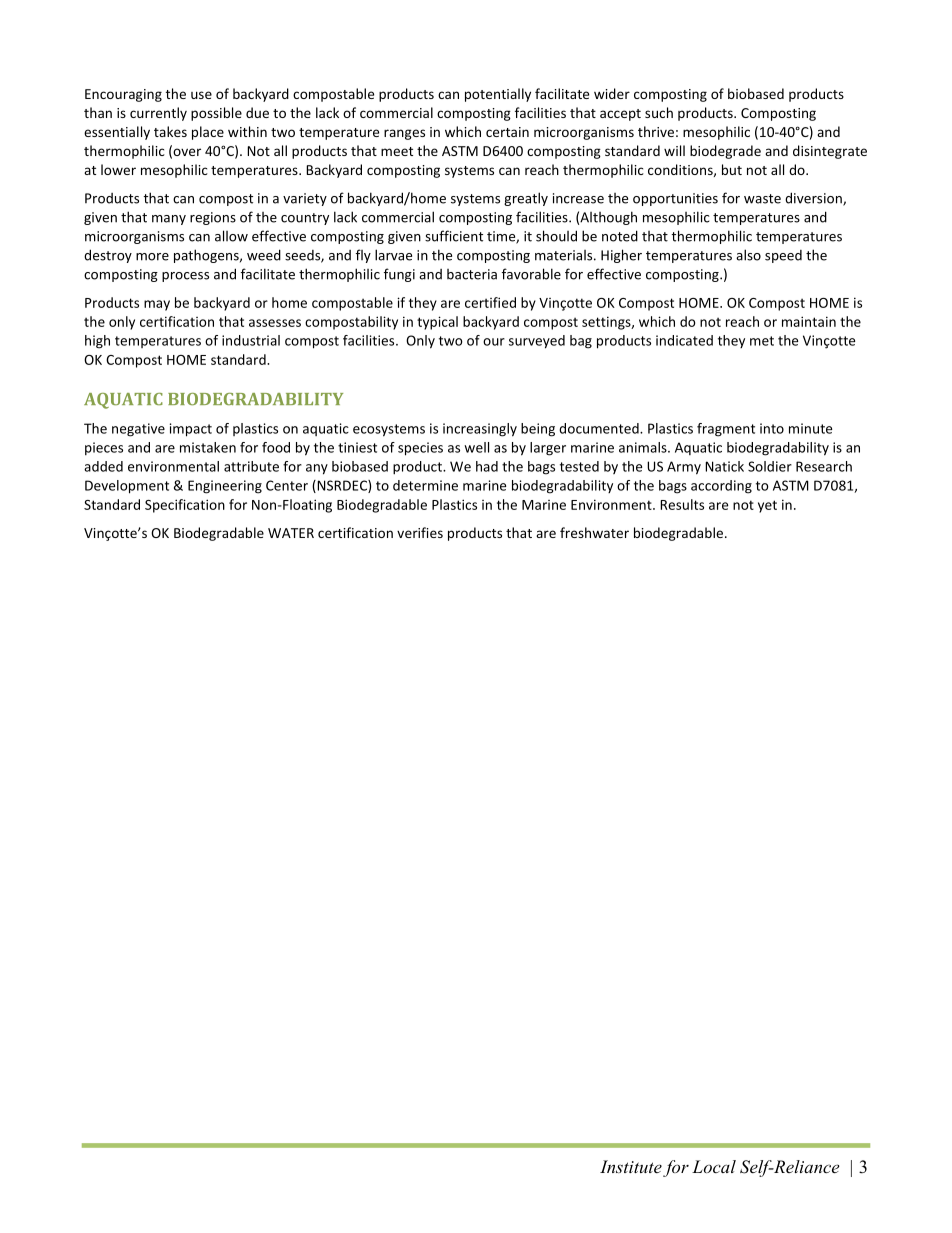  What do you see at coordinates (507, 132) in the screenshot?
I see `certain` at bounding box center [507, 132].
